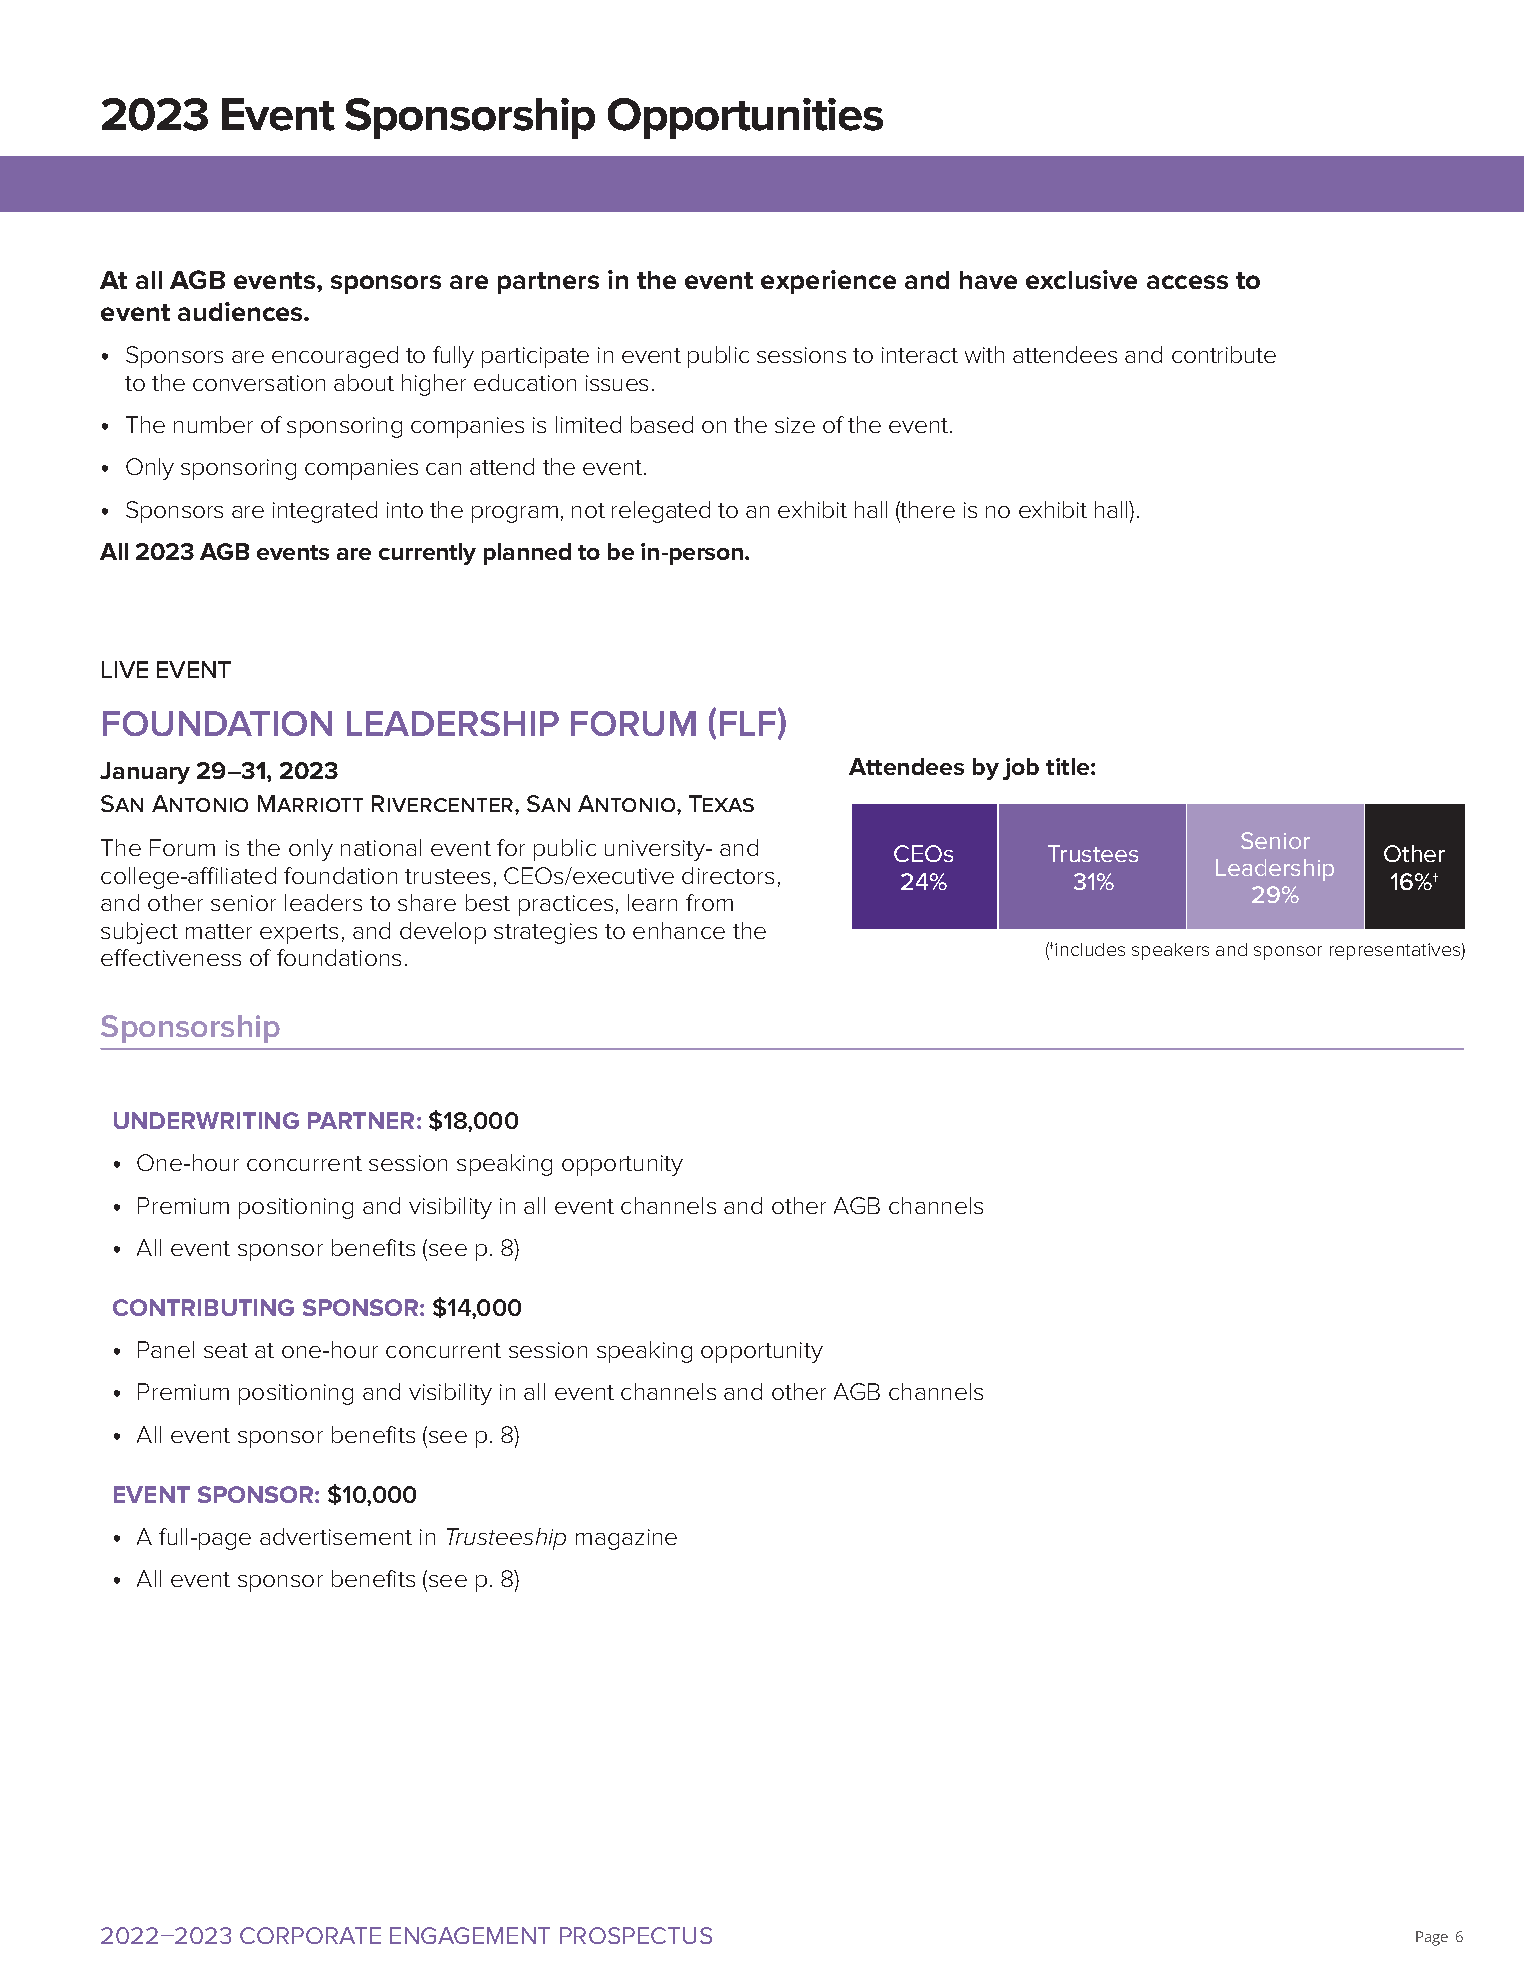 The height and width of the image is (1973, 1524). I want to click on Opportunities, so click(745, 118).
